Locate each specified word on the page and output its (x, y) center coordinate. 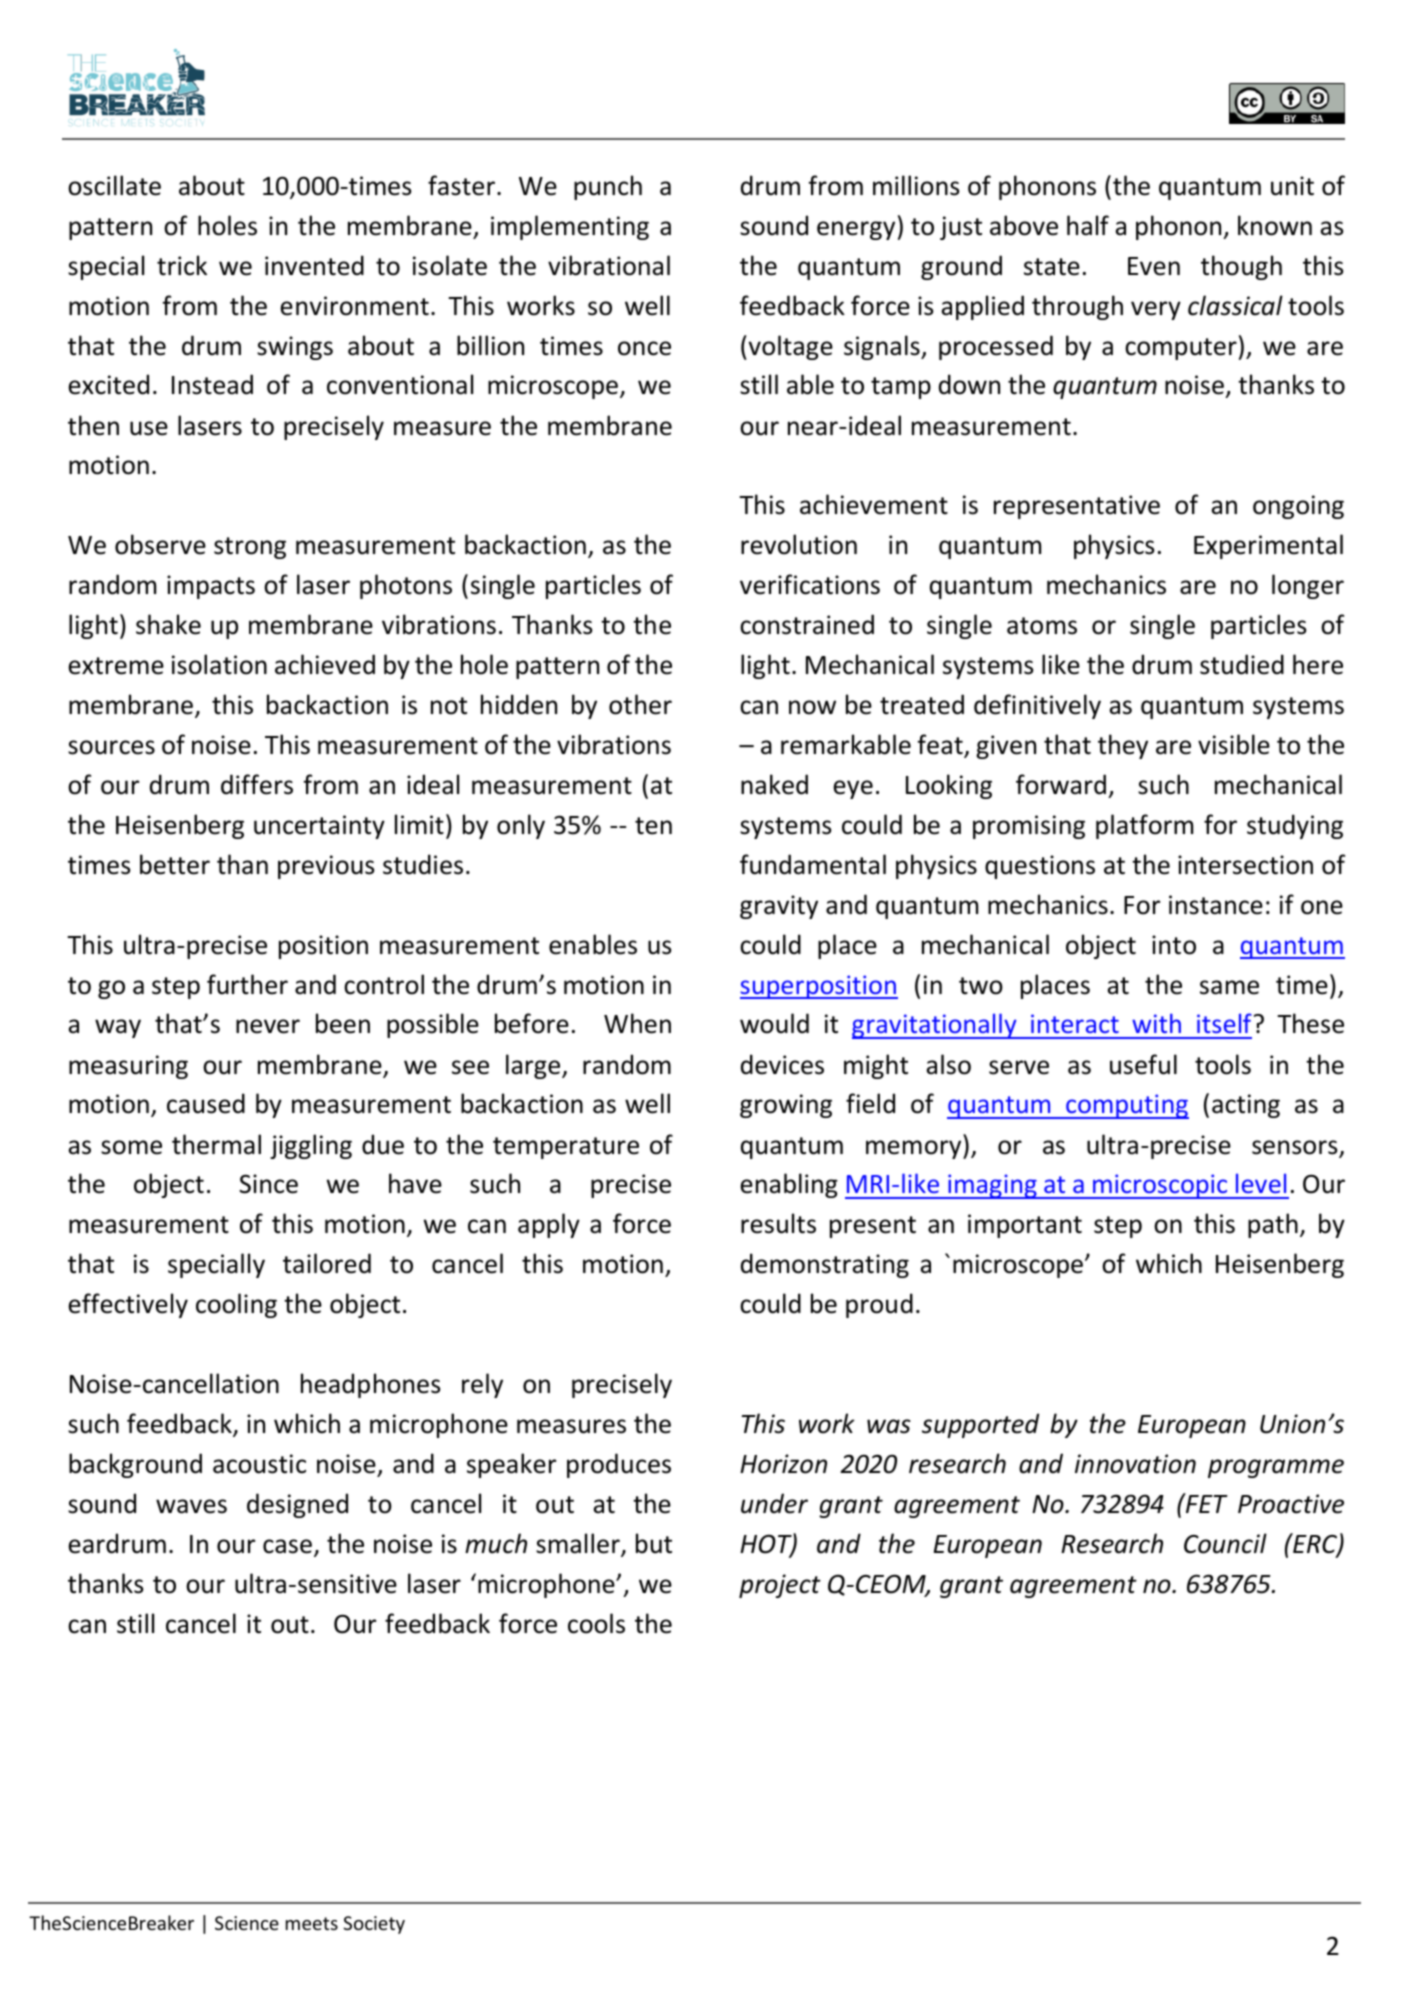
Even (1154, 266)
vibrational (609, 265)
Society (374, 1925)
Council (1225, 1543)
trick (182, 265)
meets (312, 1923)
